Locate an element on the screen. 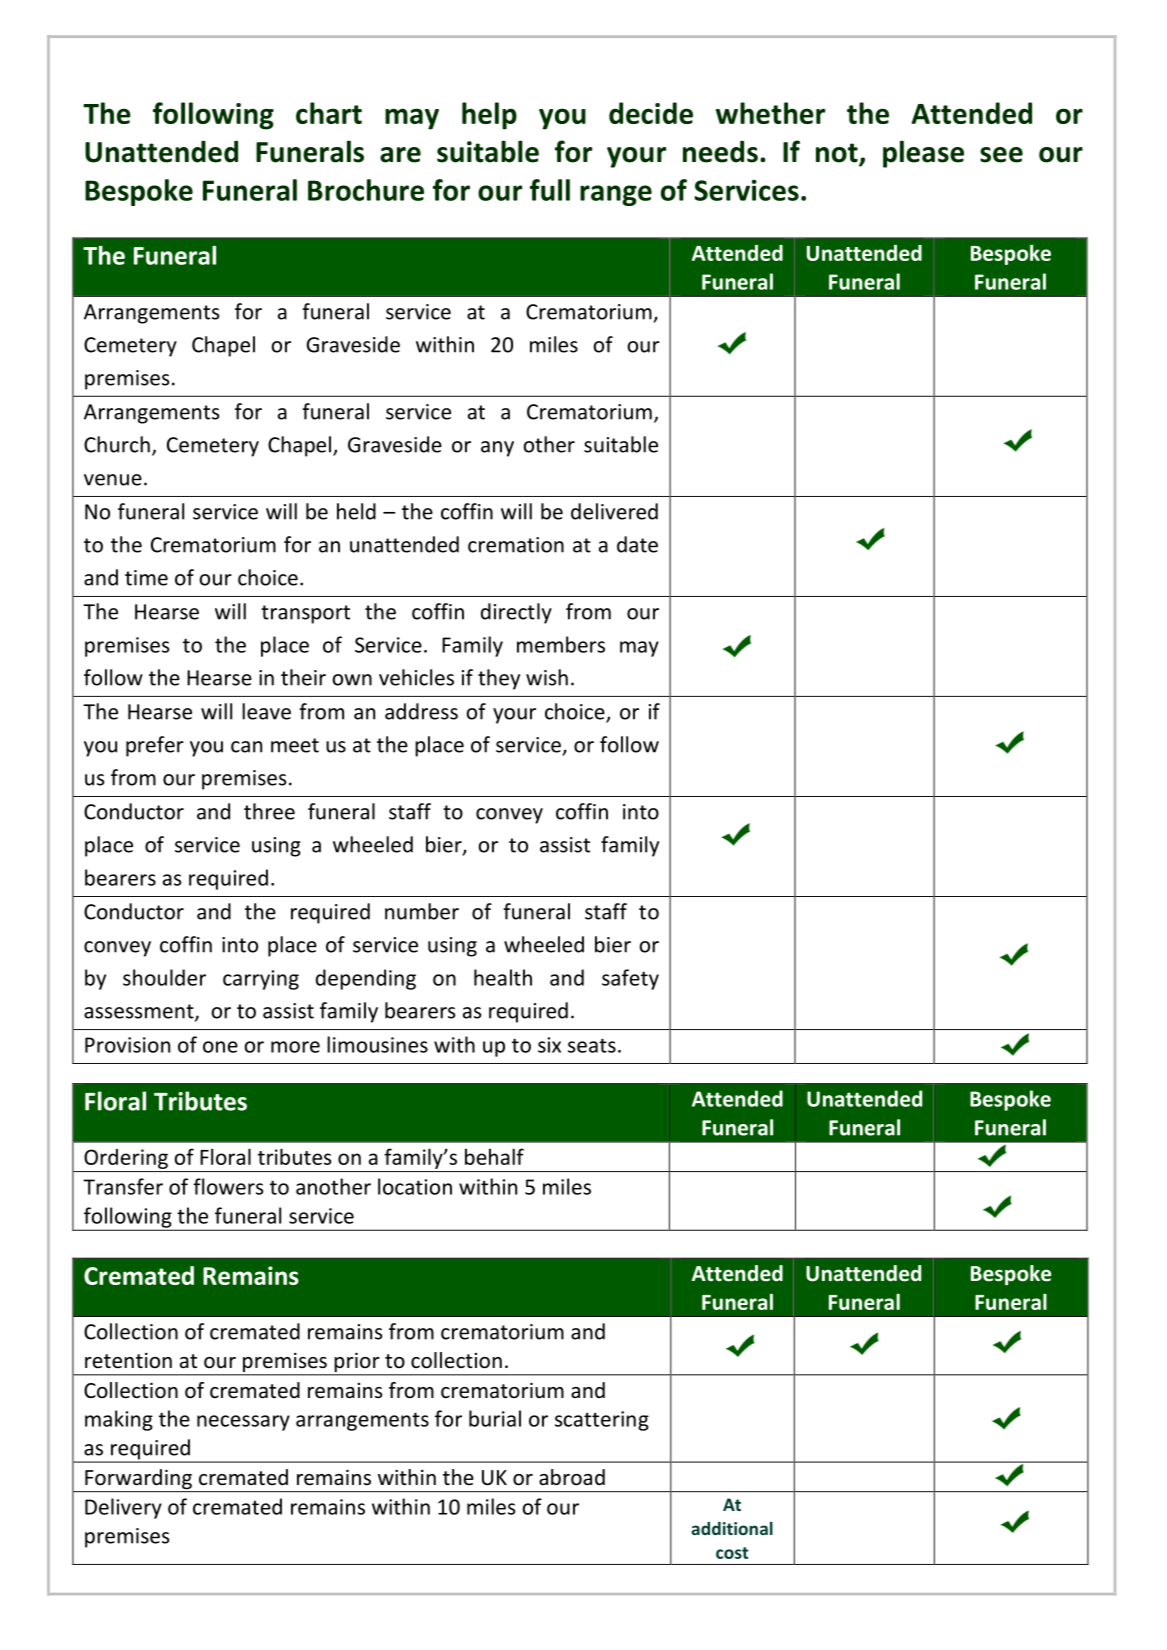 Image resolution: width=1167 pixels, height=1650 pixels. Forwarding is located at coordinates (138, 1480).
